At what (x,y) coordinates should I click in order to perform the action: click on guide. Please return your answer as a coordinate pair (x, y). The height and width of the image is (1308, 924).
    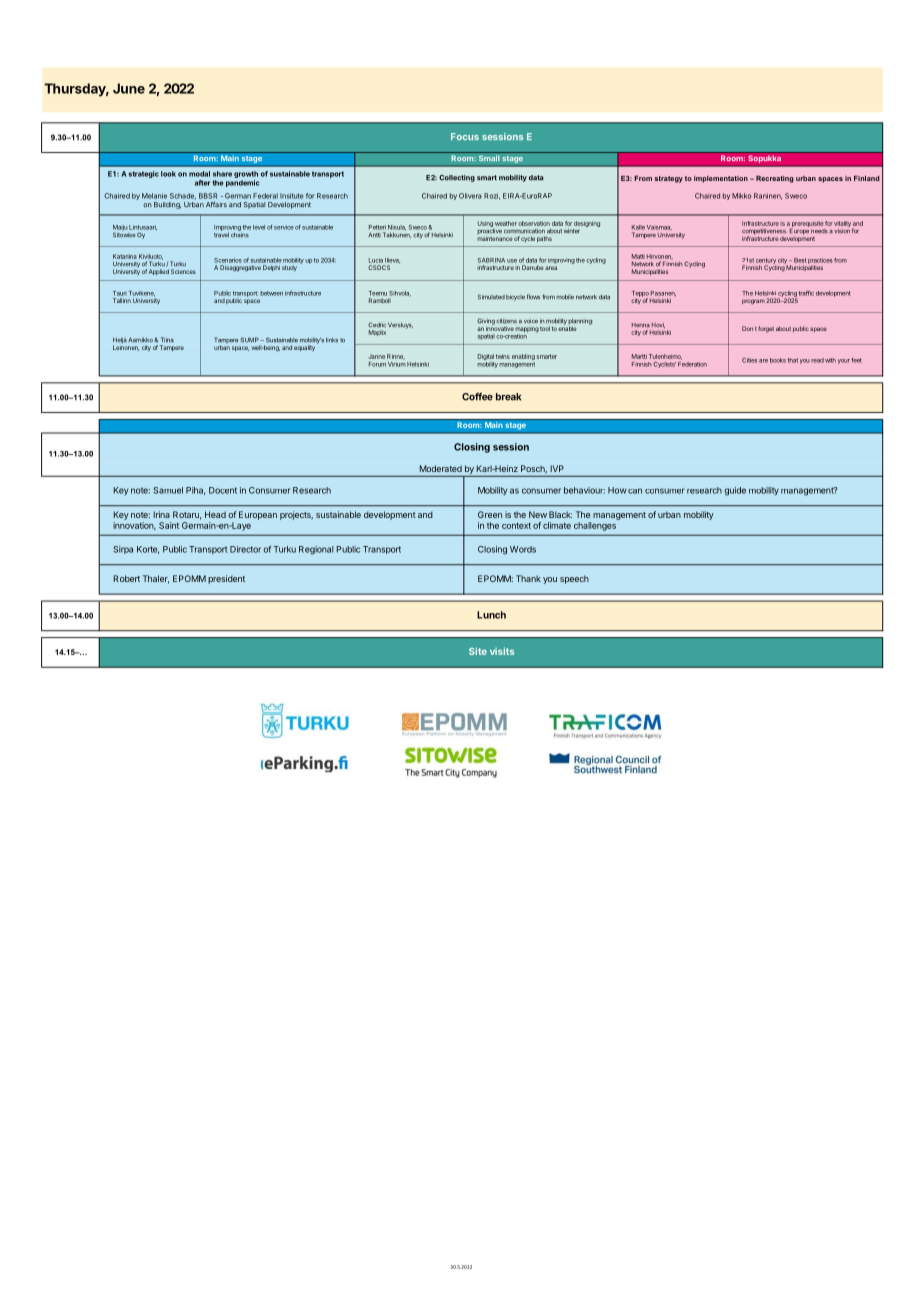
    Looking at the image, I should click on (735, 491).
